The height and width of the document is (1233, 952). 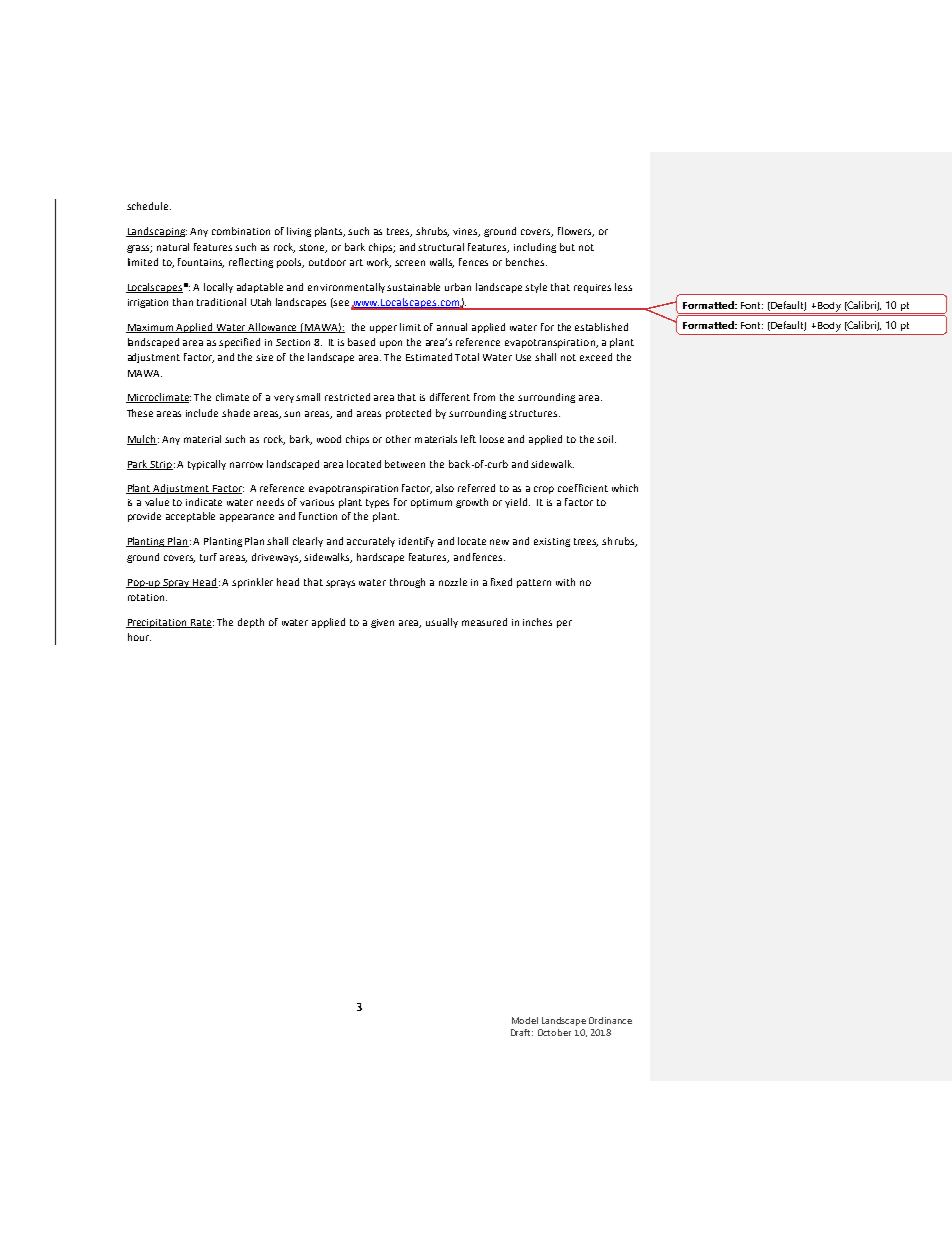 What do you see at coordinates (173, 247) in the document?
I see `natural` at bounding box center [173, 247].
